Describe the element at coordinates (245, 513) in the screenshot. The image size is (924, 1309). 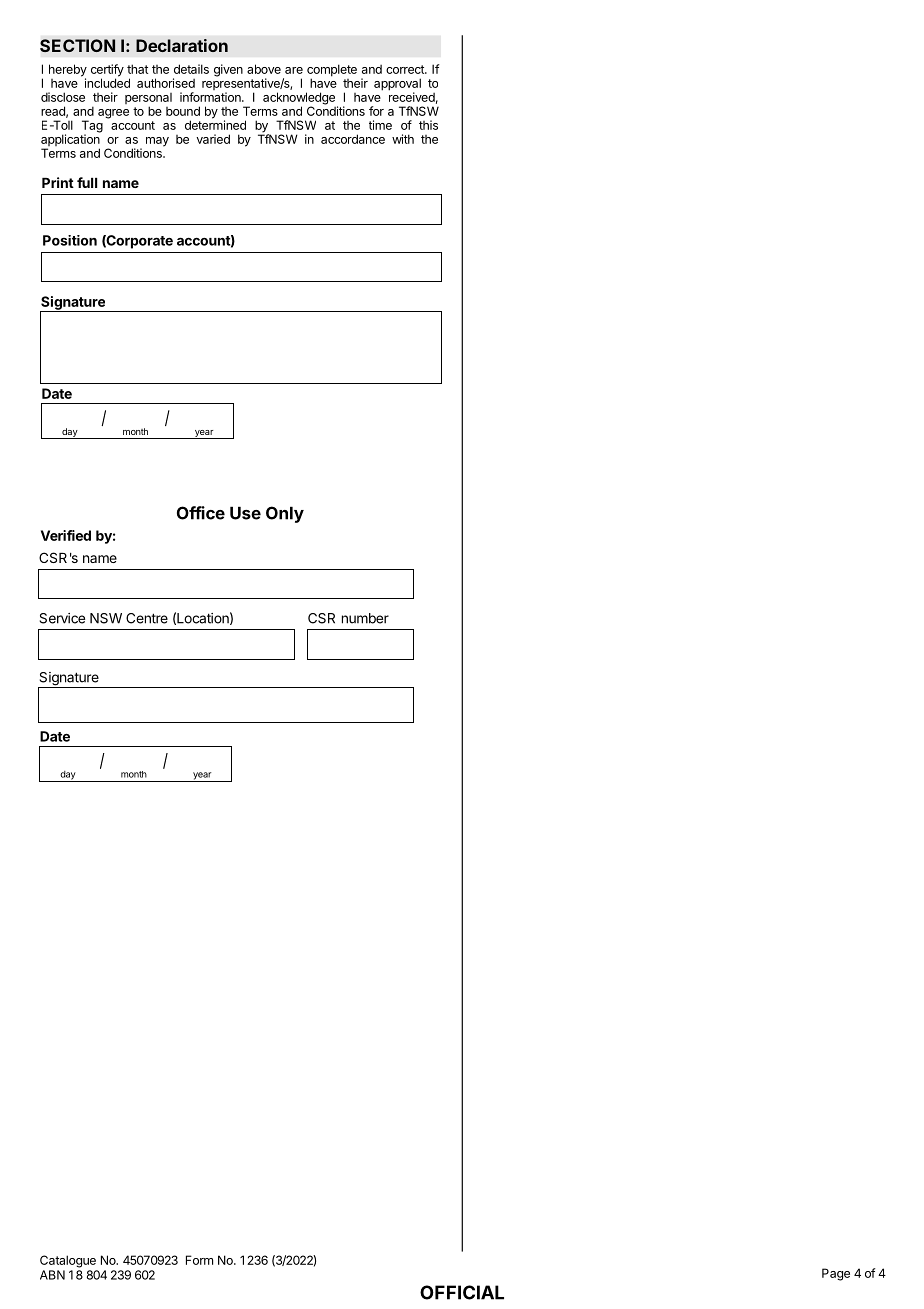
I see `Use` at that location.
